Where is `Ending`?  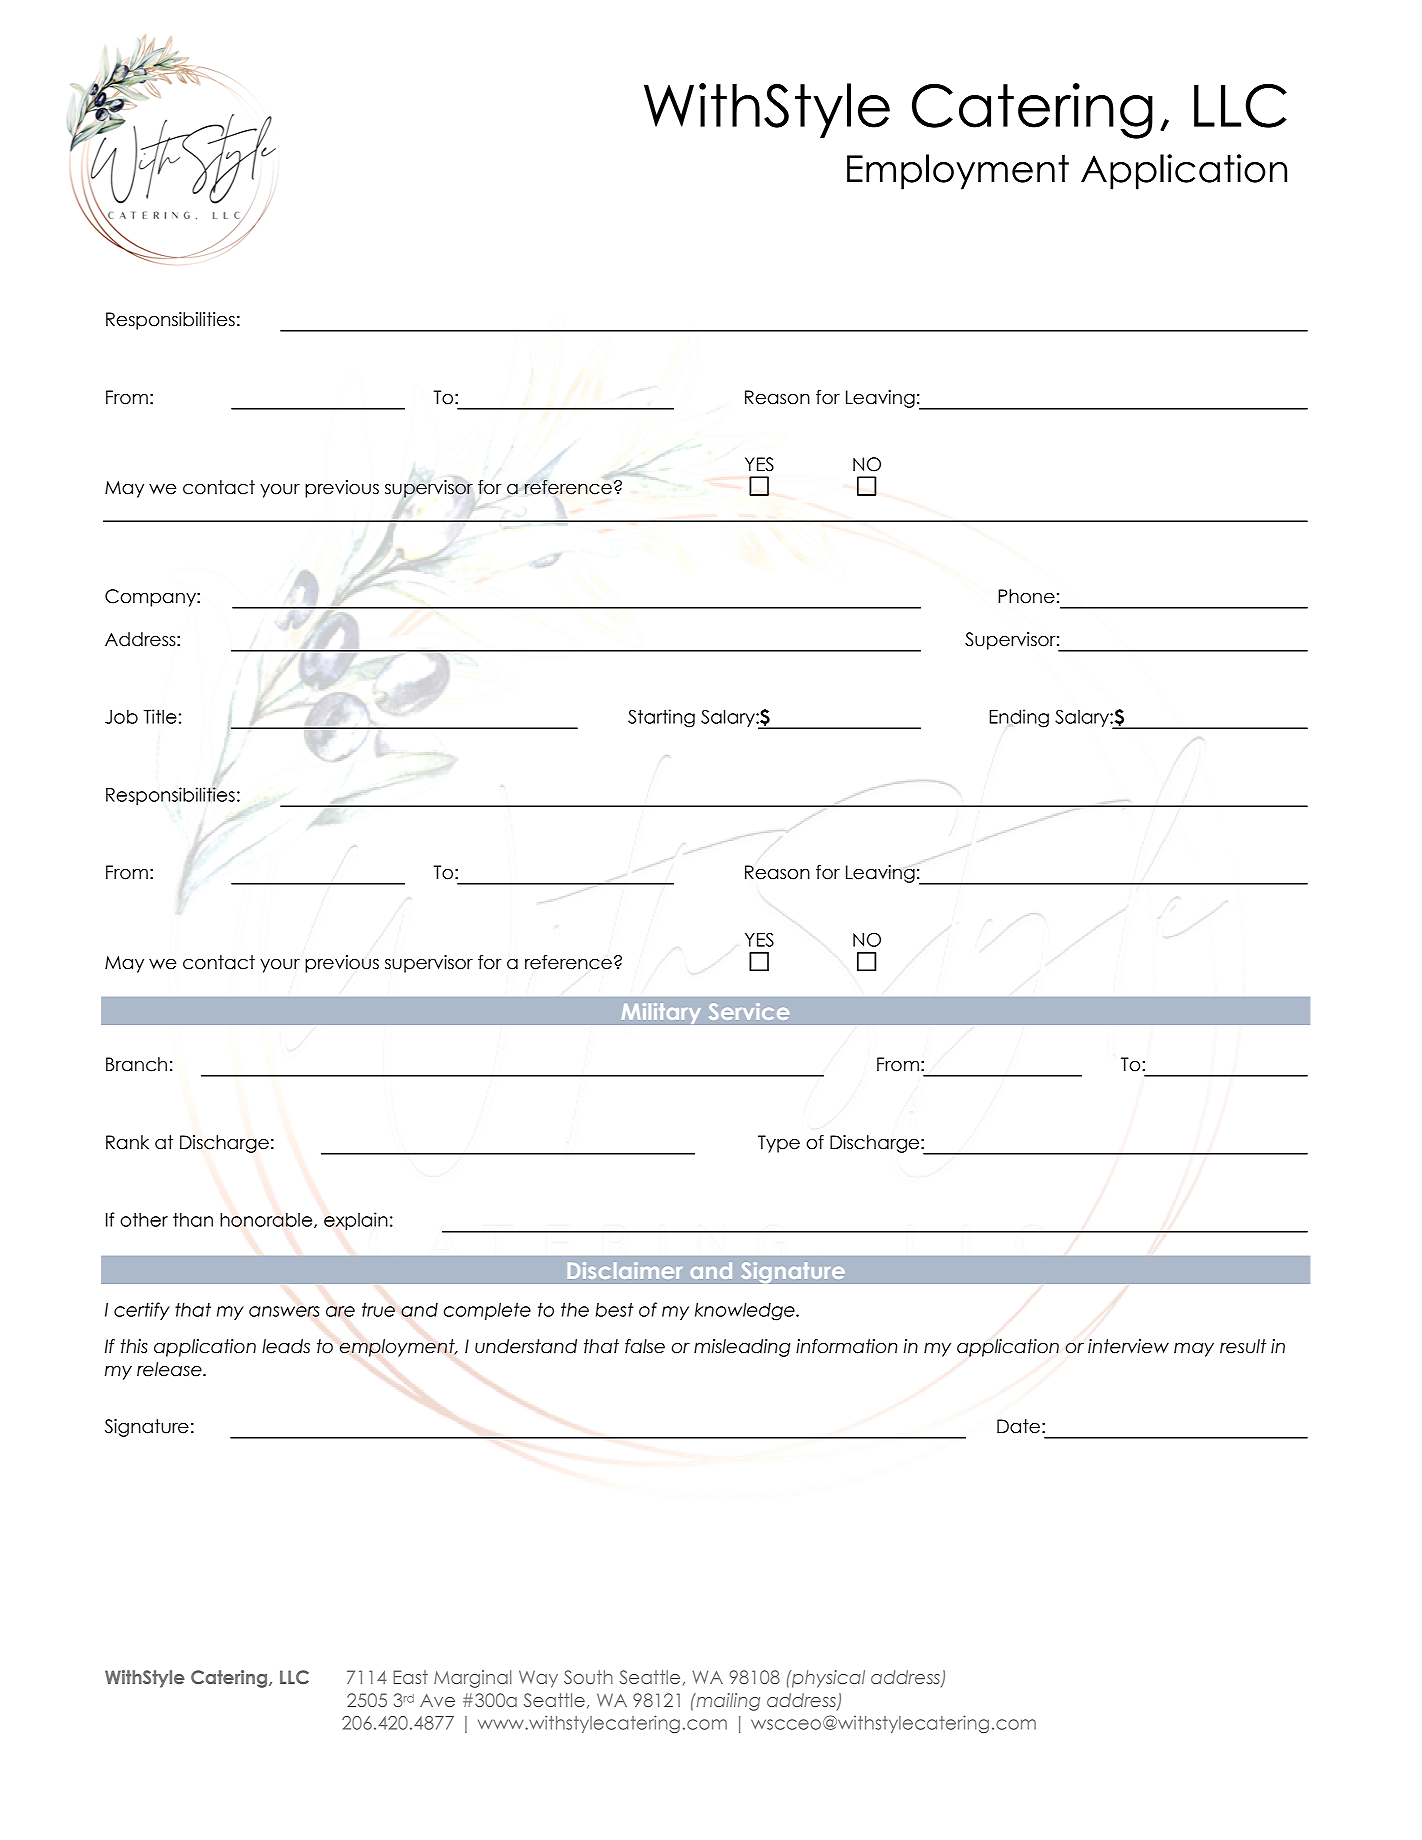
Ending is located at coordinates (1019, 718).
